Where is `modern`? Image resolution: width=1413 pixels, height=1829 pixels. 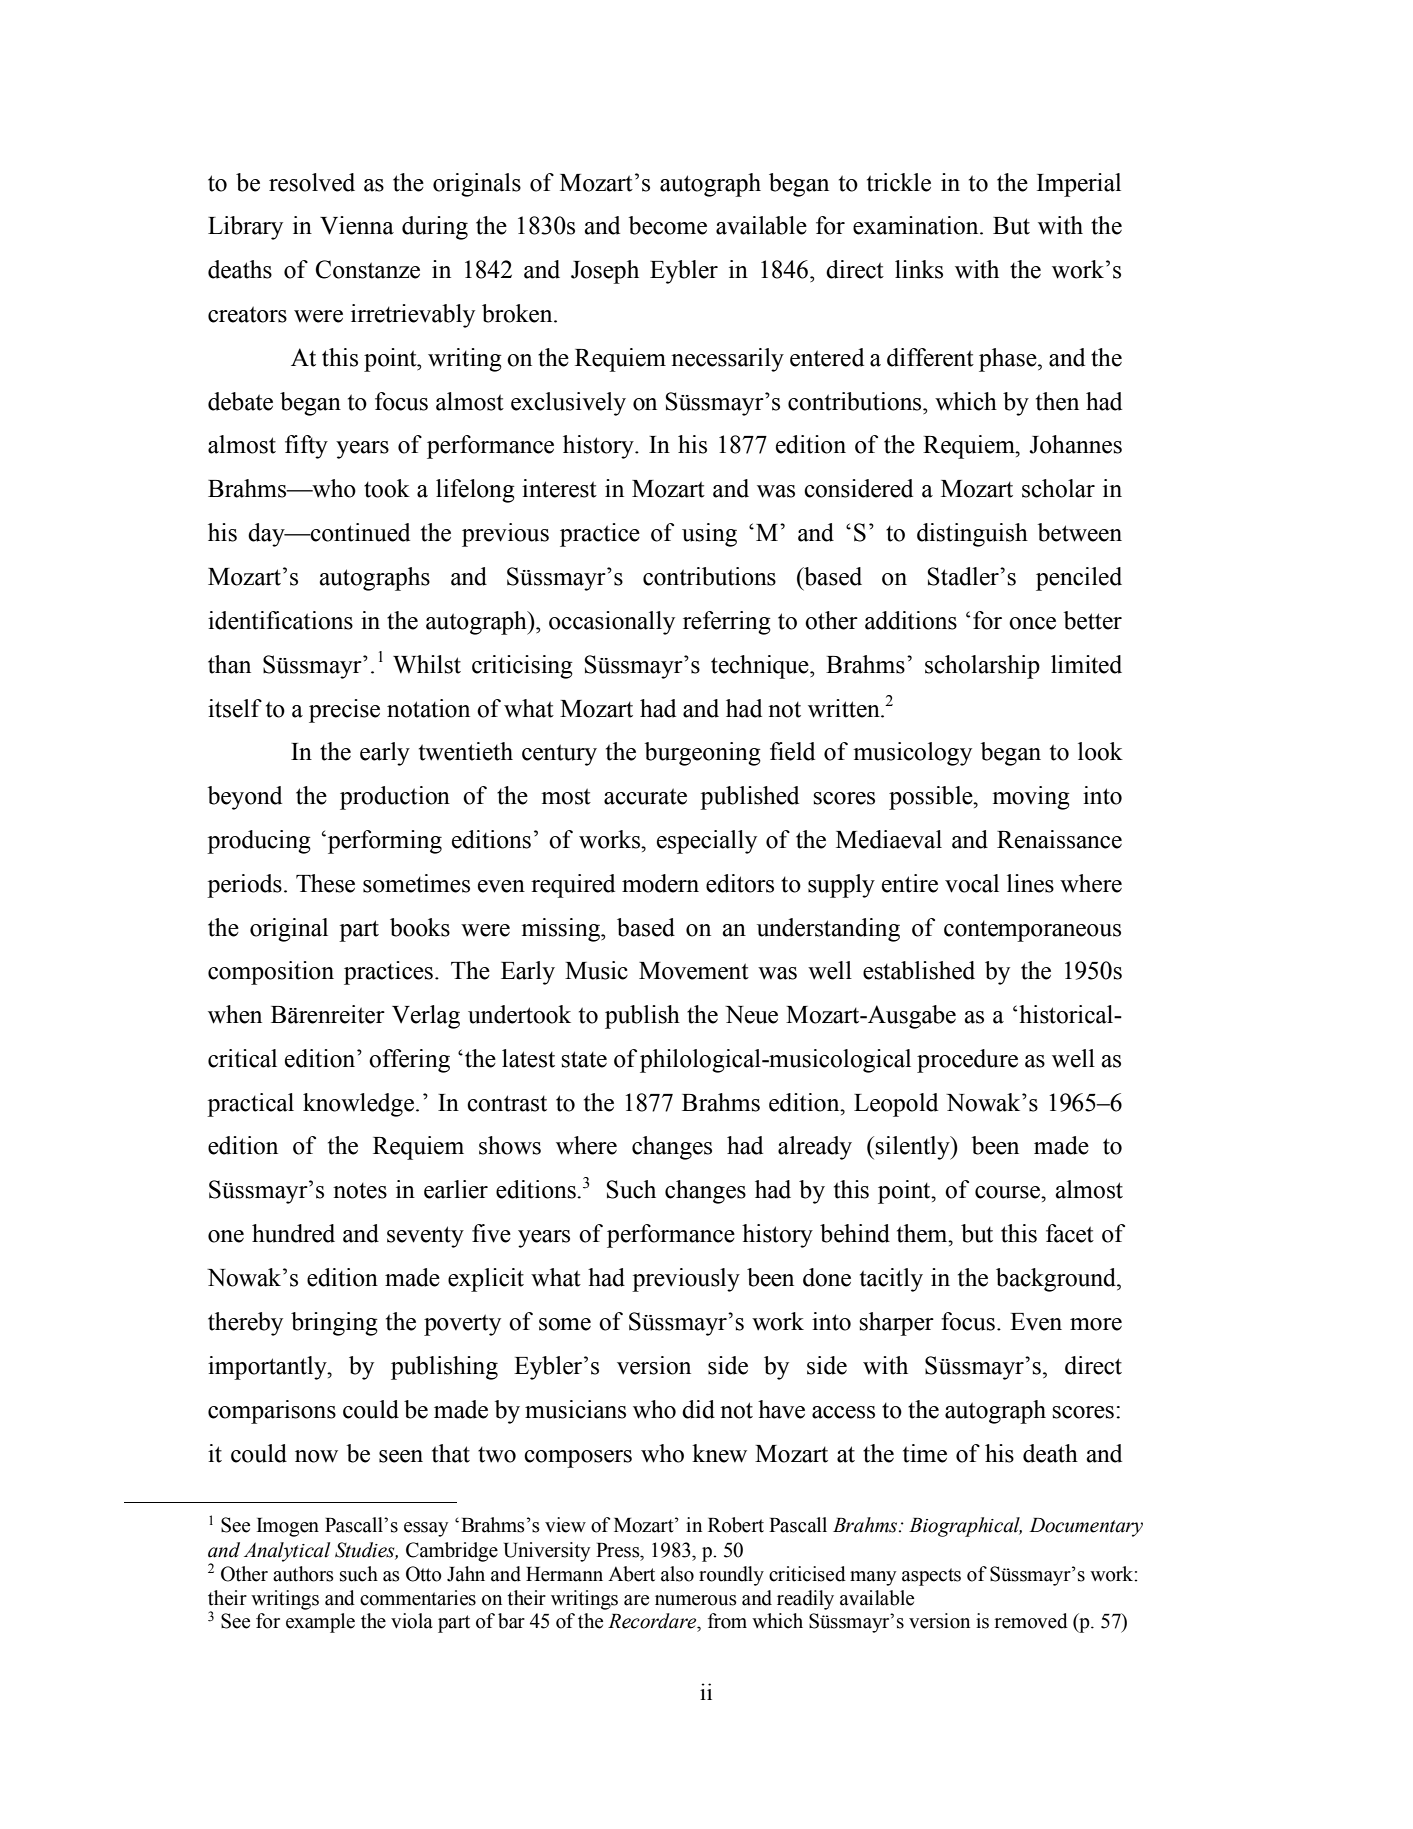 modern is located at coordinates (660, 883).
